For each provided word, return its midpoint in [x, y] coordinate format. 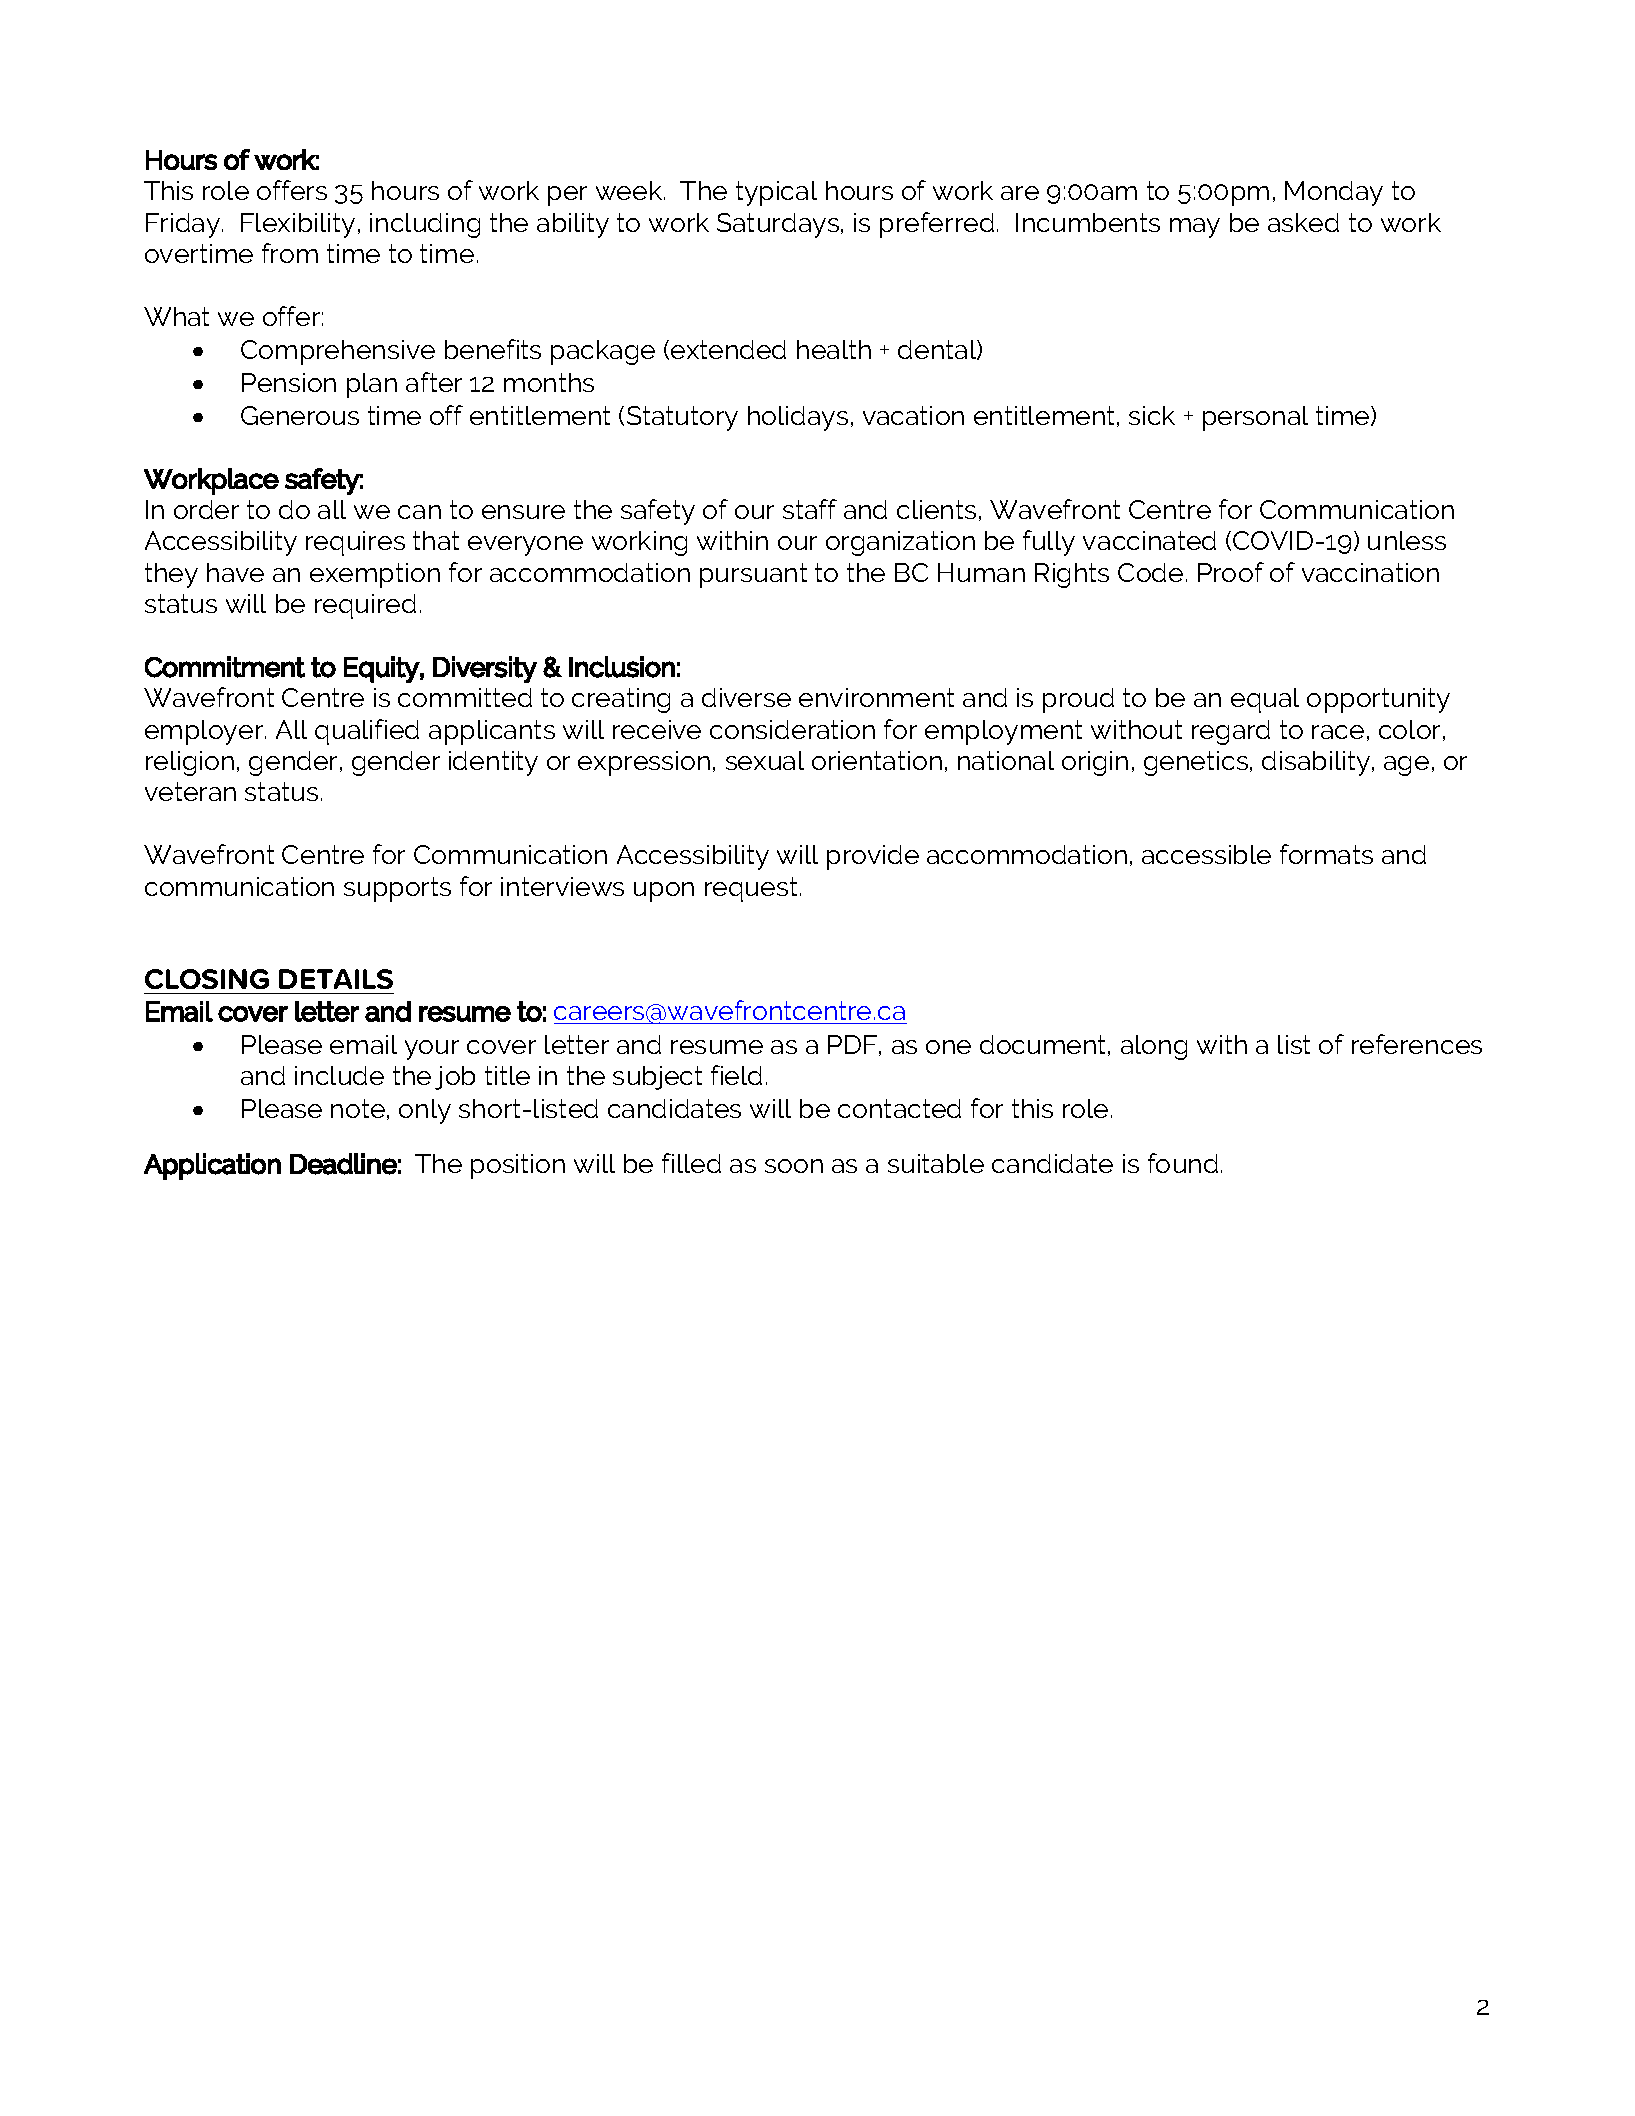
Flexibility [298, 225]
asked [1303, 222]
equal [1265, 700]
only [425, 1111]
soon [794, 1166]
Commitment [225, 667]
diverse [746, 697]
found [1183, 1163]
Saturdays [779, 225]
